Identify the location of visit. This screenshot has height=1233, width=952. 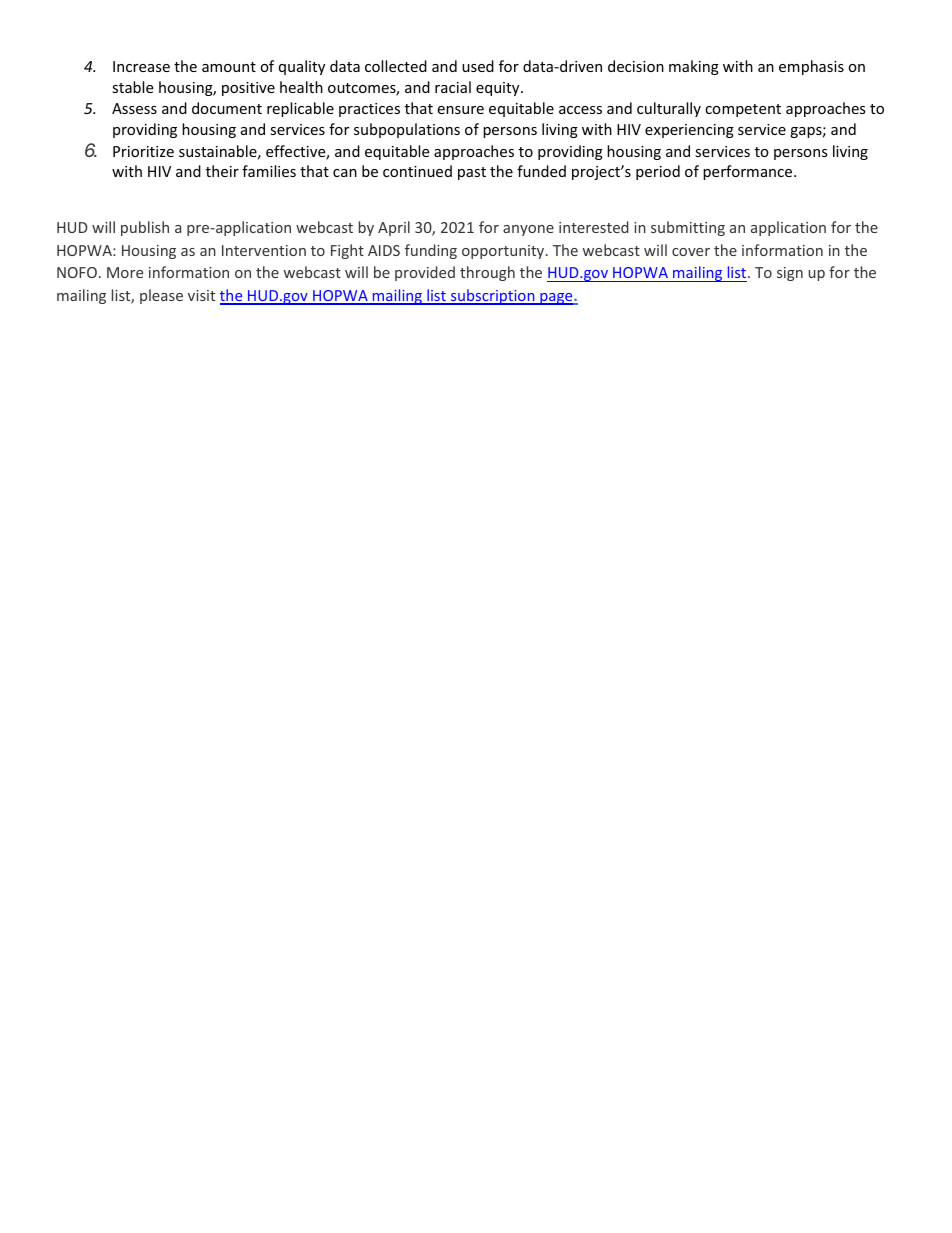
(201, 295).
